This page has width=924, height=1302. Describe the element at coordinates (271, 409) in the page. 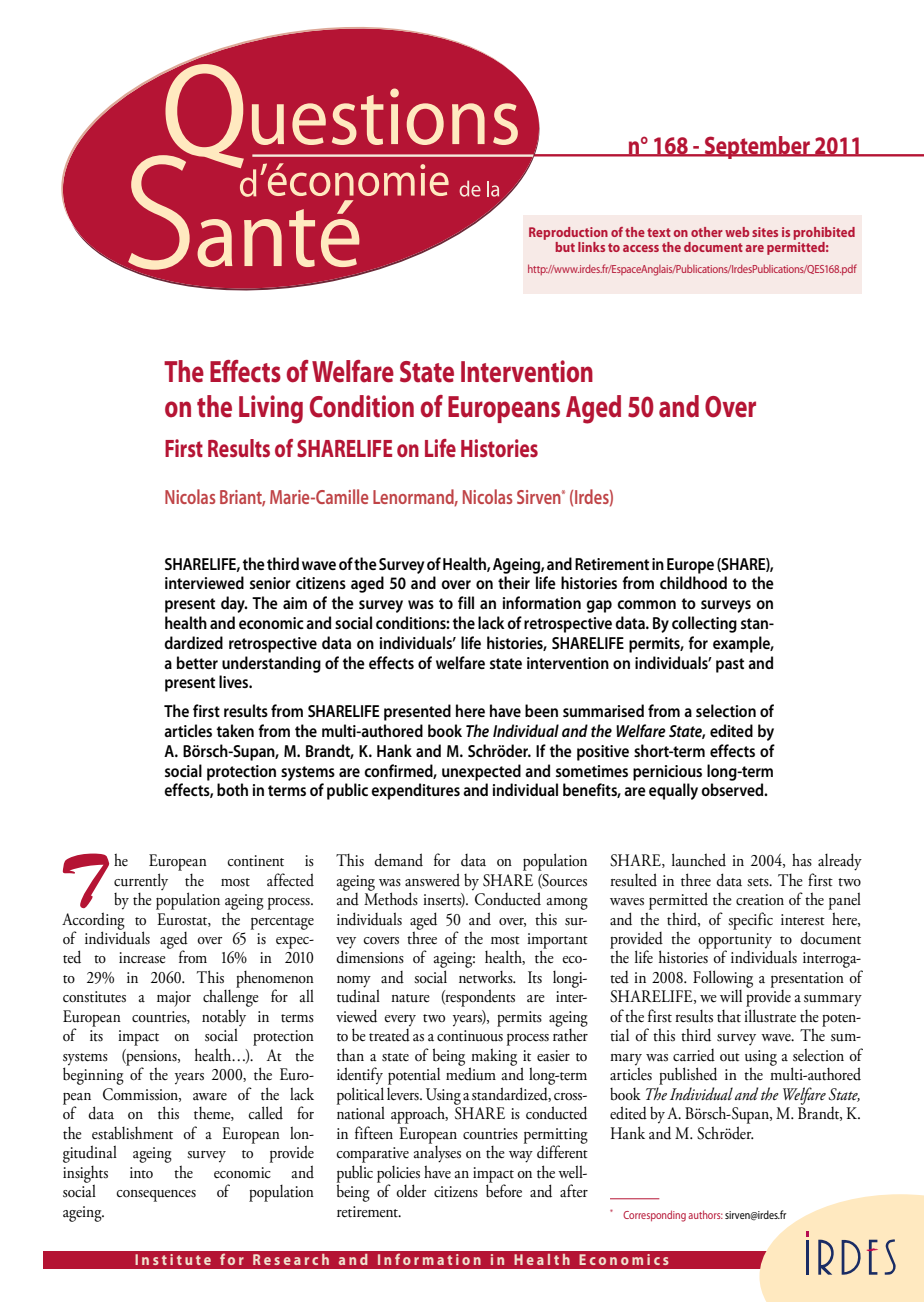

I see `Living` at that location.
